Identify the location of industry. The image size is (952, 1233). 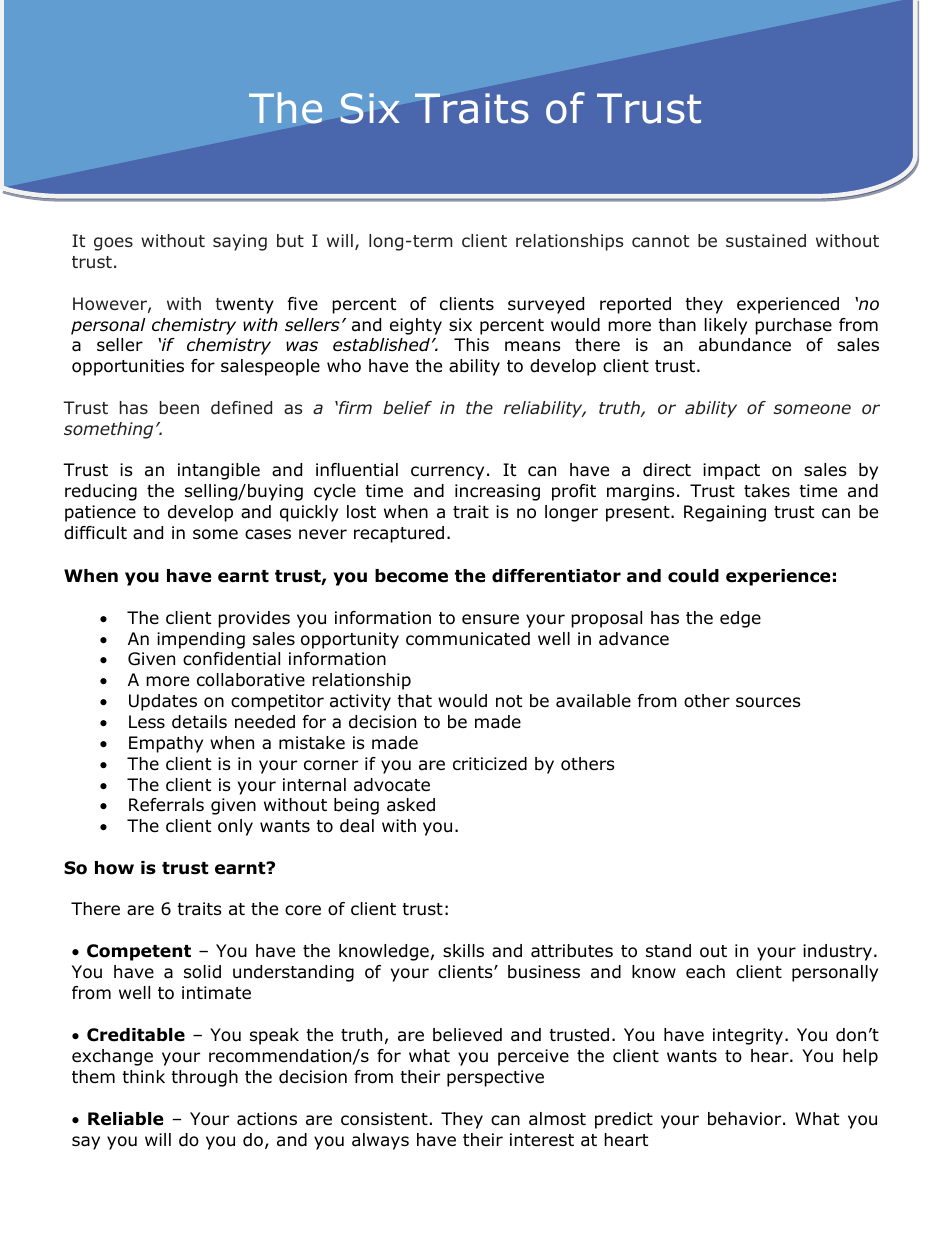
(837, 952).
